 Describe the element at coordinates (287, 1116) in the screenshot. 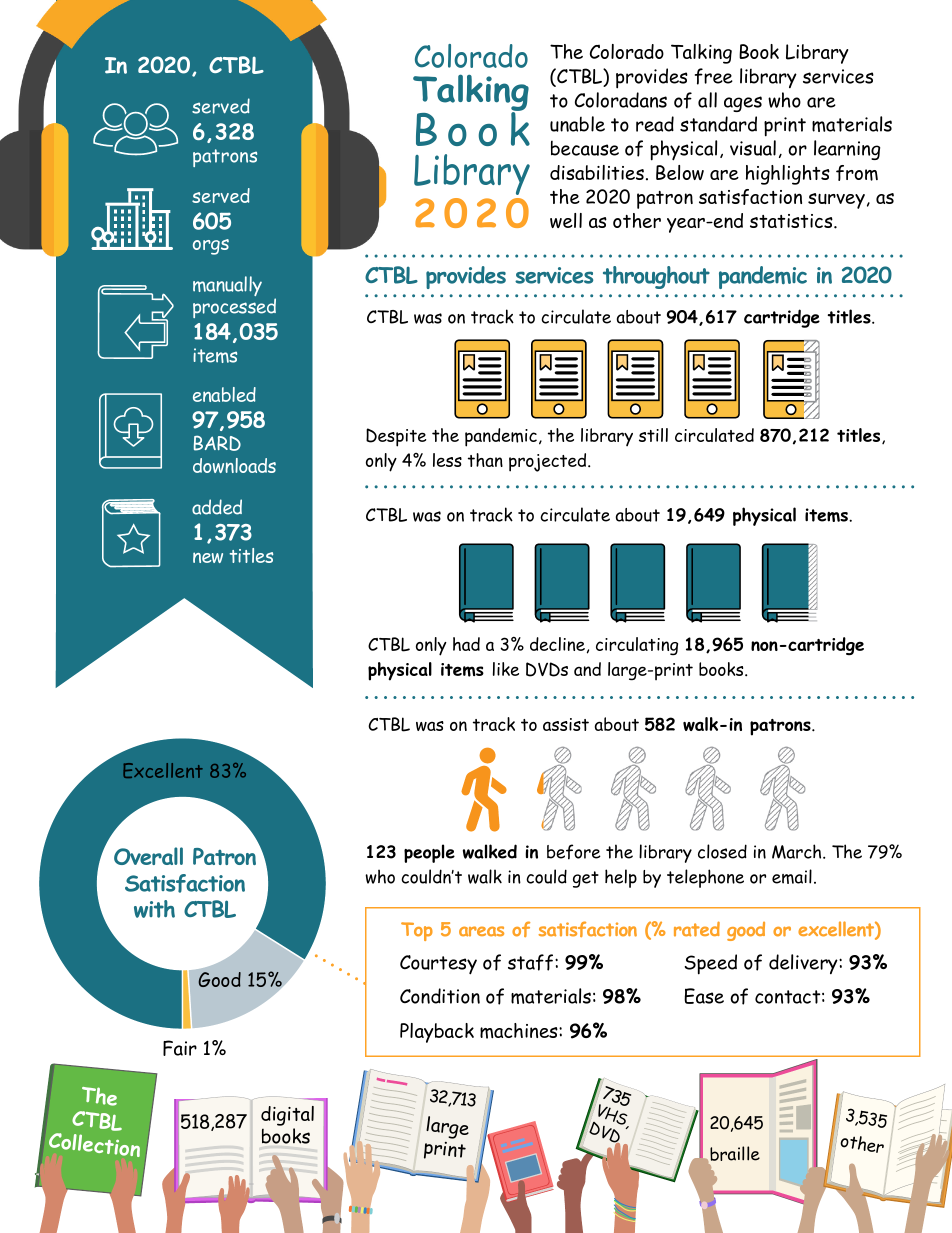

I see `digital` at that location.
